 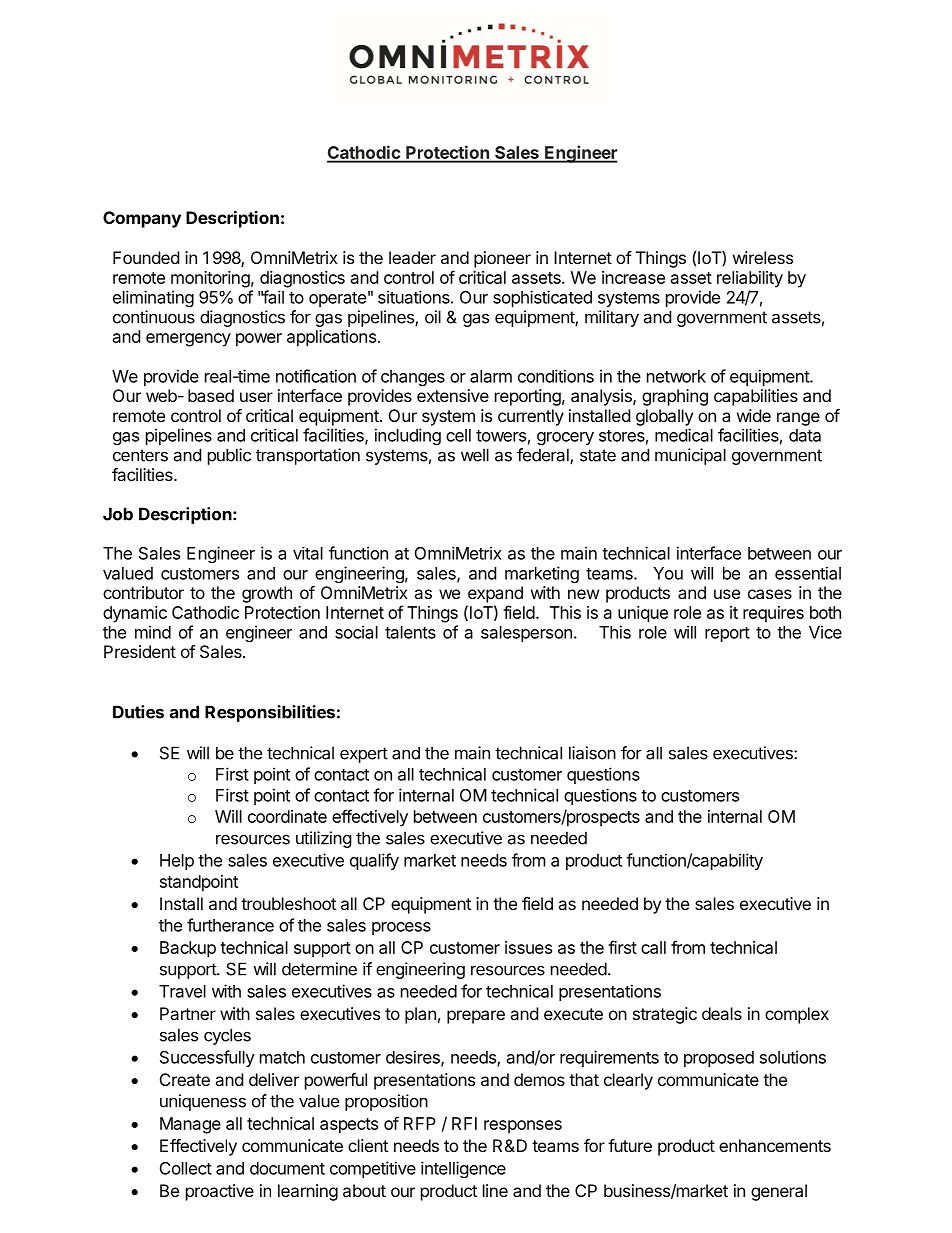 I want to click on pioneer, so click(x=502, y=259).
